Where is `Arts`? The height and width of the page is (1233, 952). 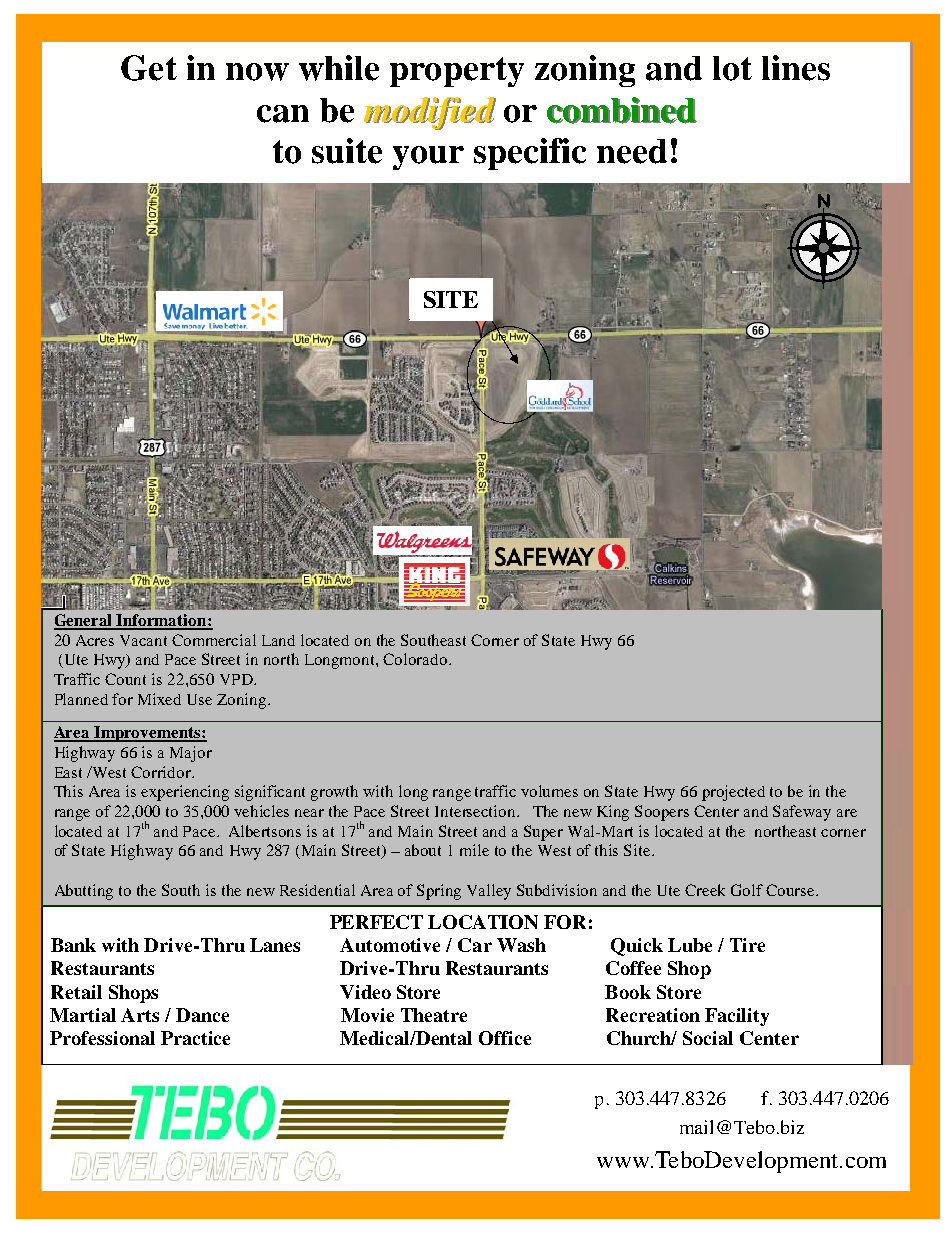 Arts is located at coordinates (140, 1015).
